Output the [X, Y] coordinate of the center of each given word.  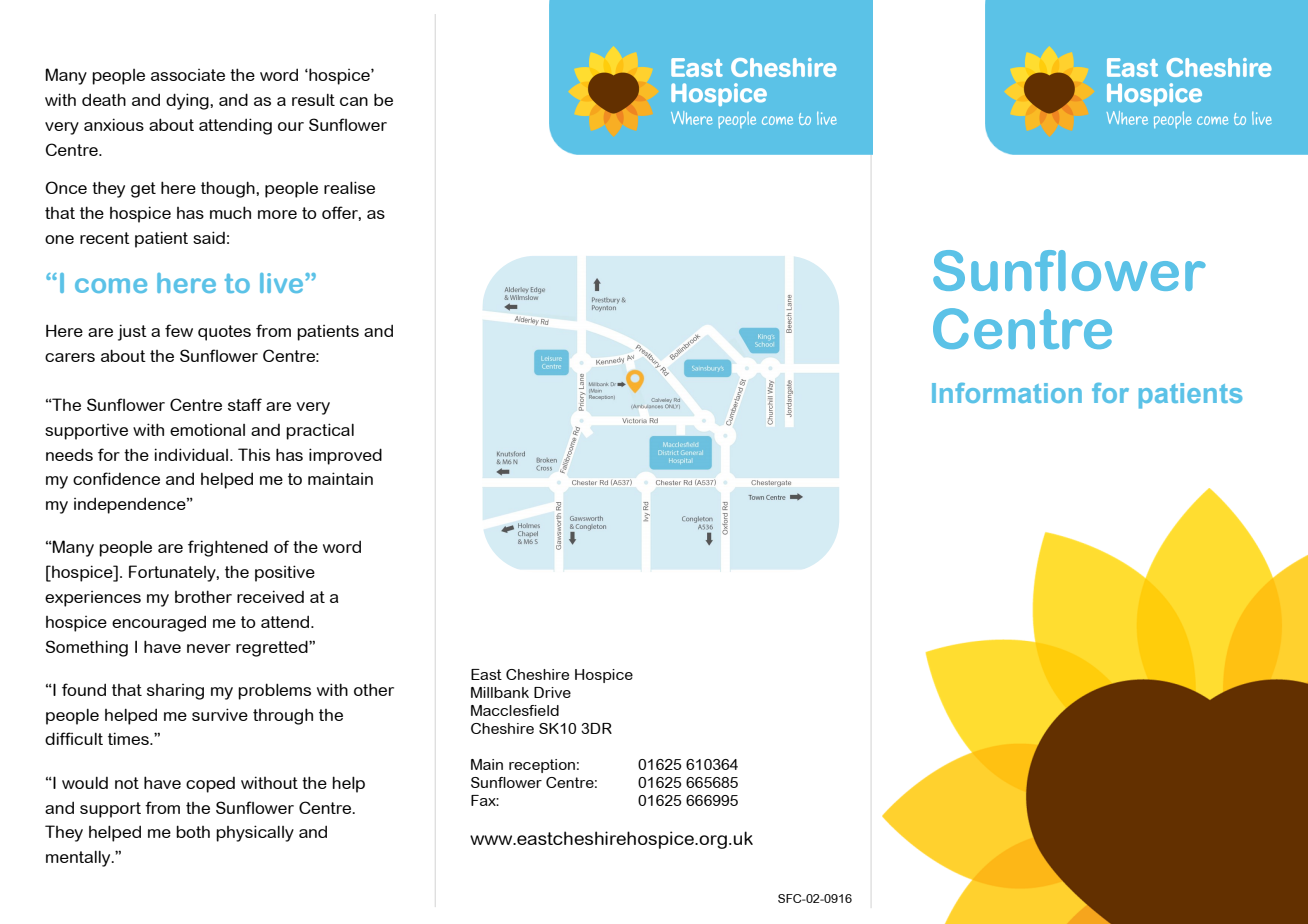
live [283, 283]
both [193, 831]
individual [193, 454]
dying [188, 101]
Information [1007, 393]
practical [320, 431]
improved [345, 456]
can [354, 101]
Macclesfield [515, 710]
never [209, 648]
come [111, 285]
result [313, 99]
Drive [552, 692]
